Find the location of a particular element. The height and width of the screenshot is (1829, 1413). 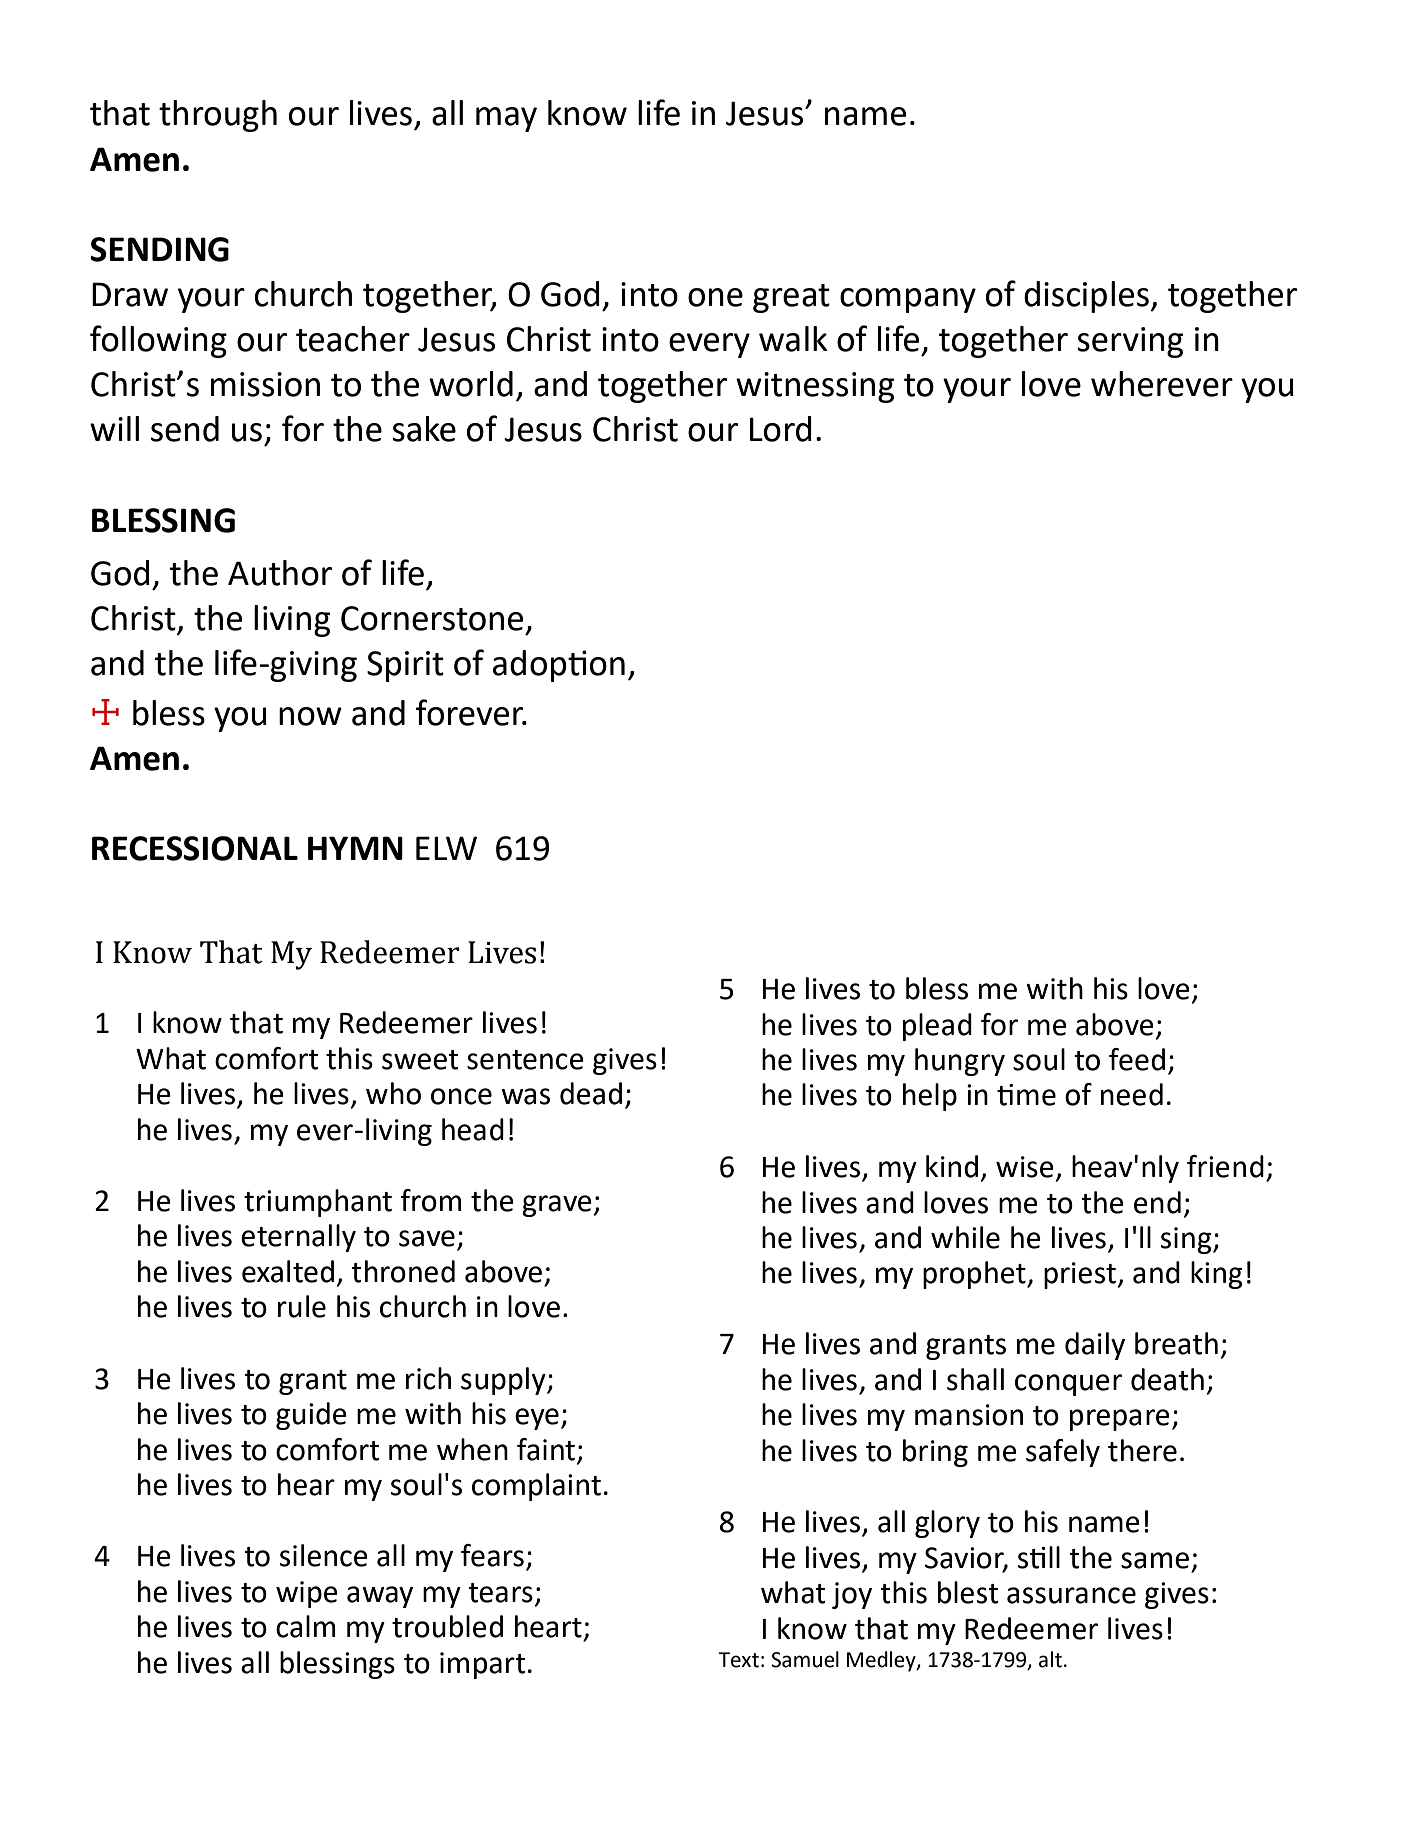

dead is located at coordinates (591, 1093).
